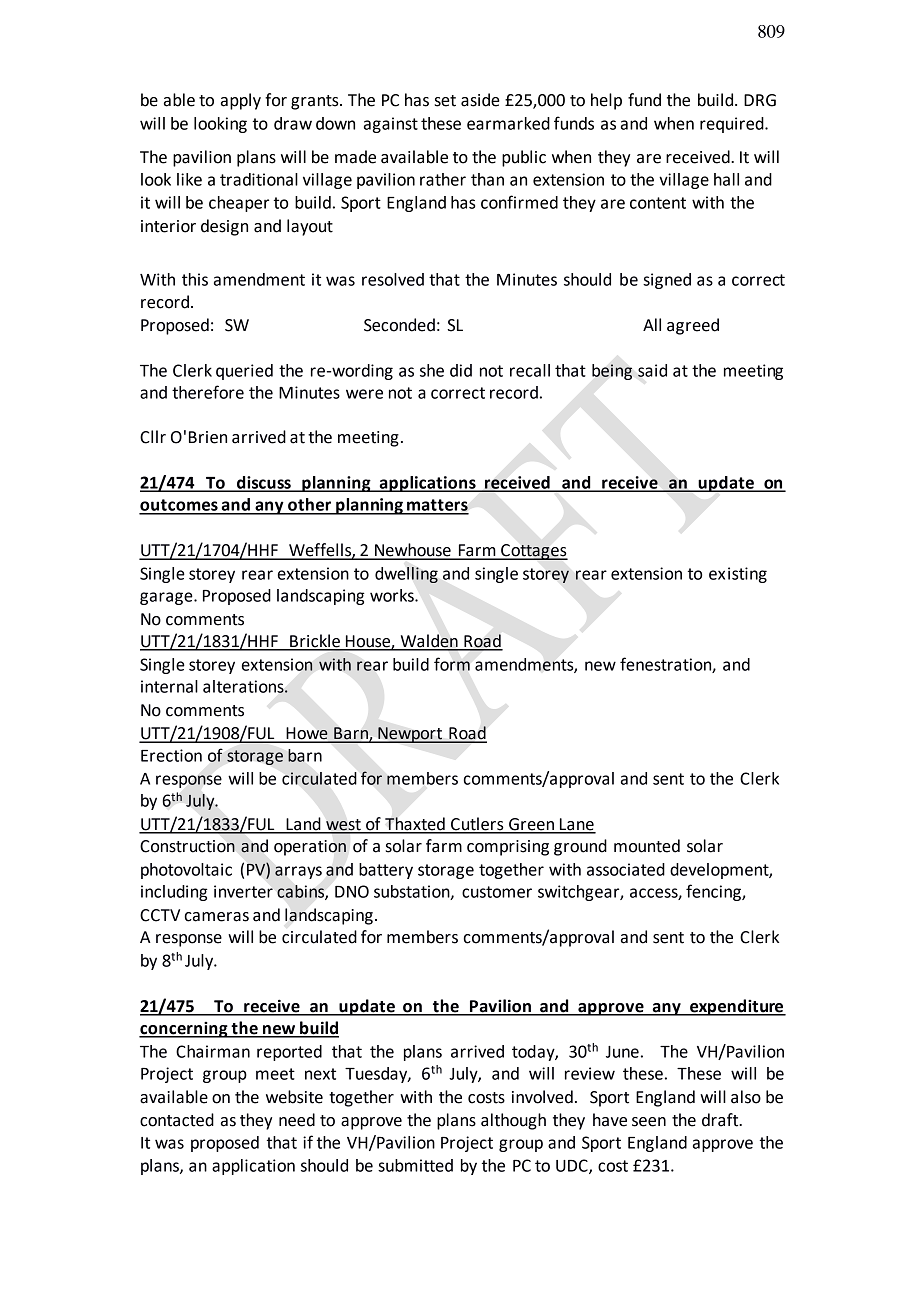 The image size is (924, 1308). I want to click on Walden, so click(429, 642).
